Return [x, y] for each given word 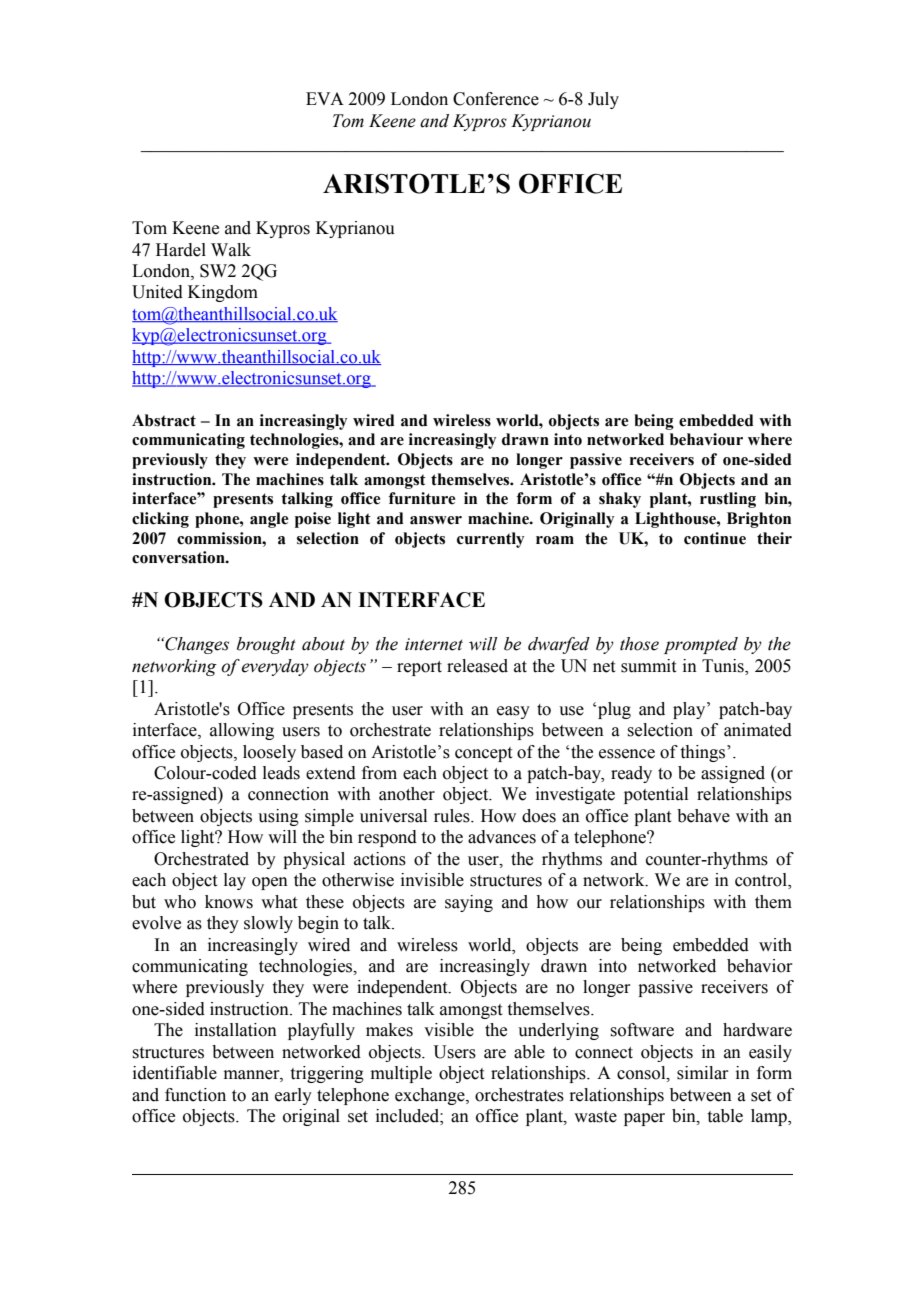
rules [453, 816]
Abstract [164, 420]
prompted [701, 645]
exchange [431, 1096]
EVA [325, 98]
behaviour [706, 439]
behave [703, 816]
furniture [422, 498]
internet [434, 644]
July [603, 100]
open [270, 883]
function [195, 1095]
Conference [496, 99]
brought [266, 645]
